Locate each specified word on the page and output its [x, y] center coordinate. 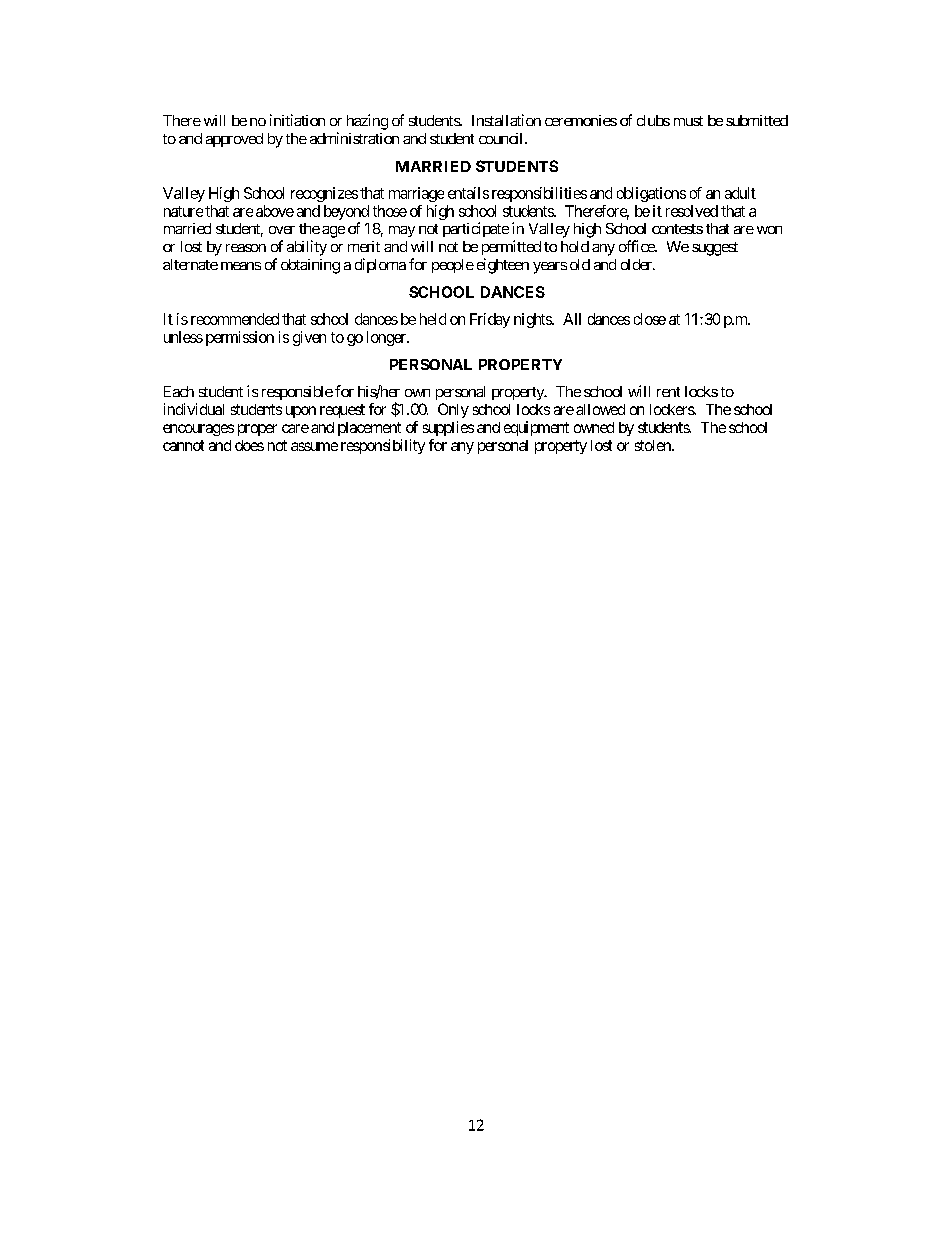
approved [234, 140]
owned [594, 427]
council [502, 138]
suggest [715, 249]
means [241, 266]
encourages [198, 430]
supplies [448, 428]
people [453, 266]
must [688, 121]
